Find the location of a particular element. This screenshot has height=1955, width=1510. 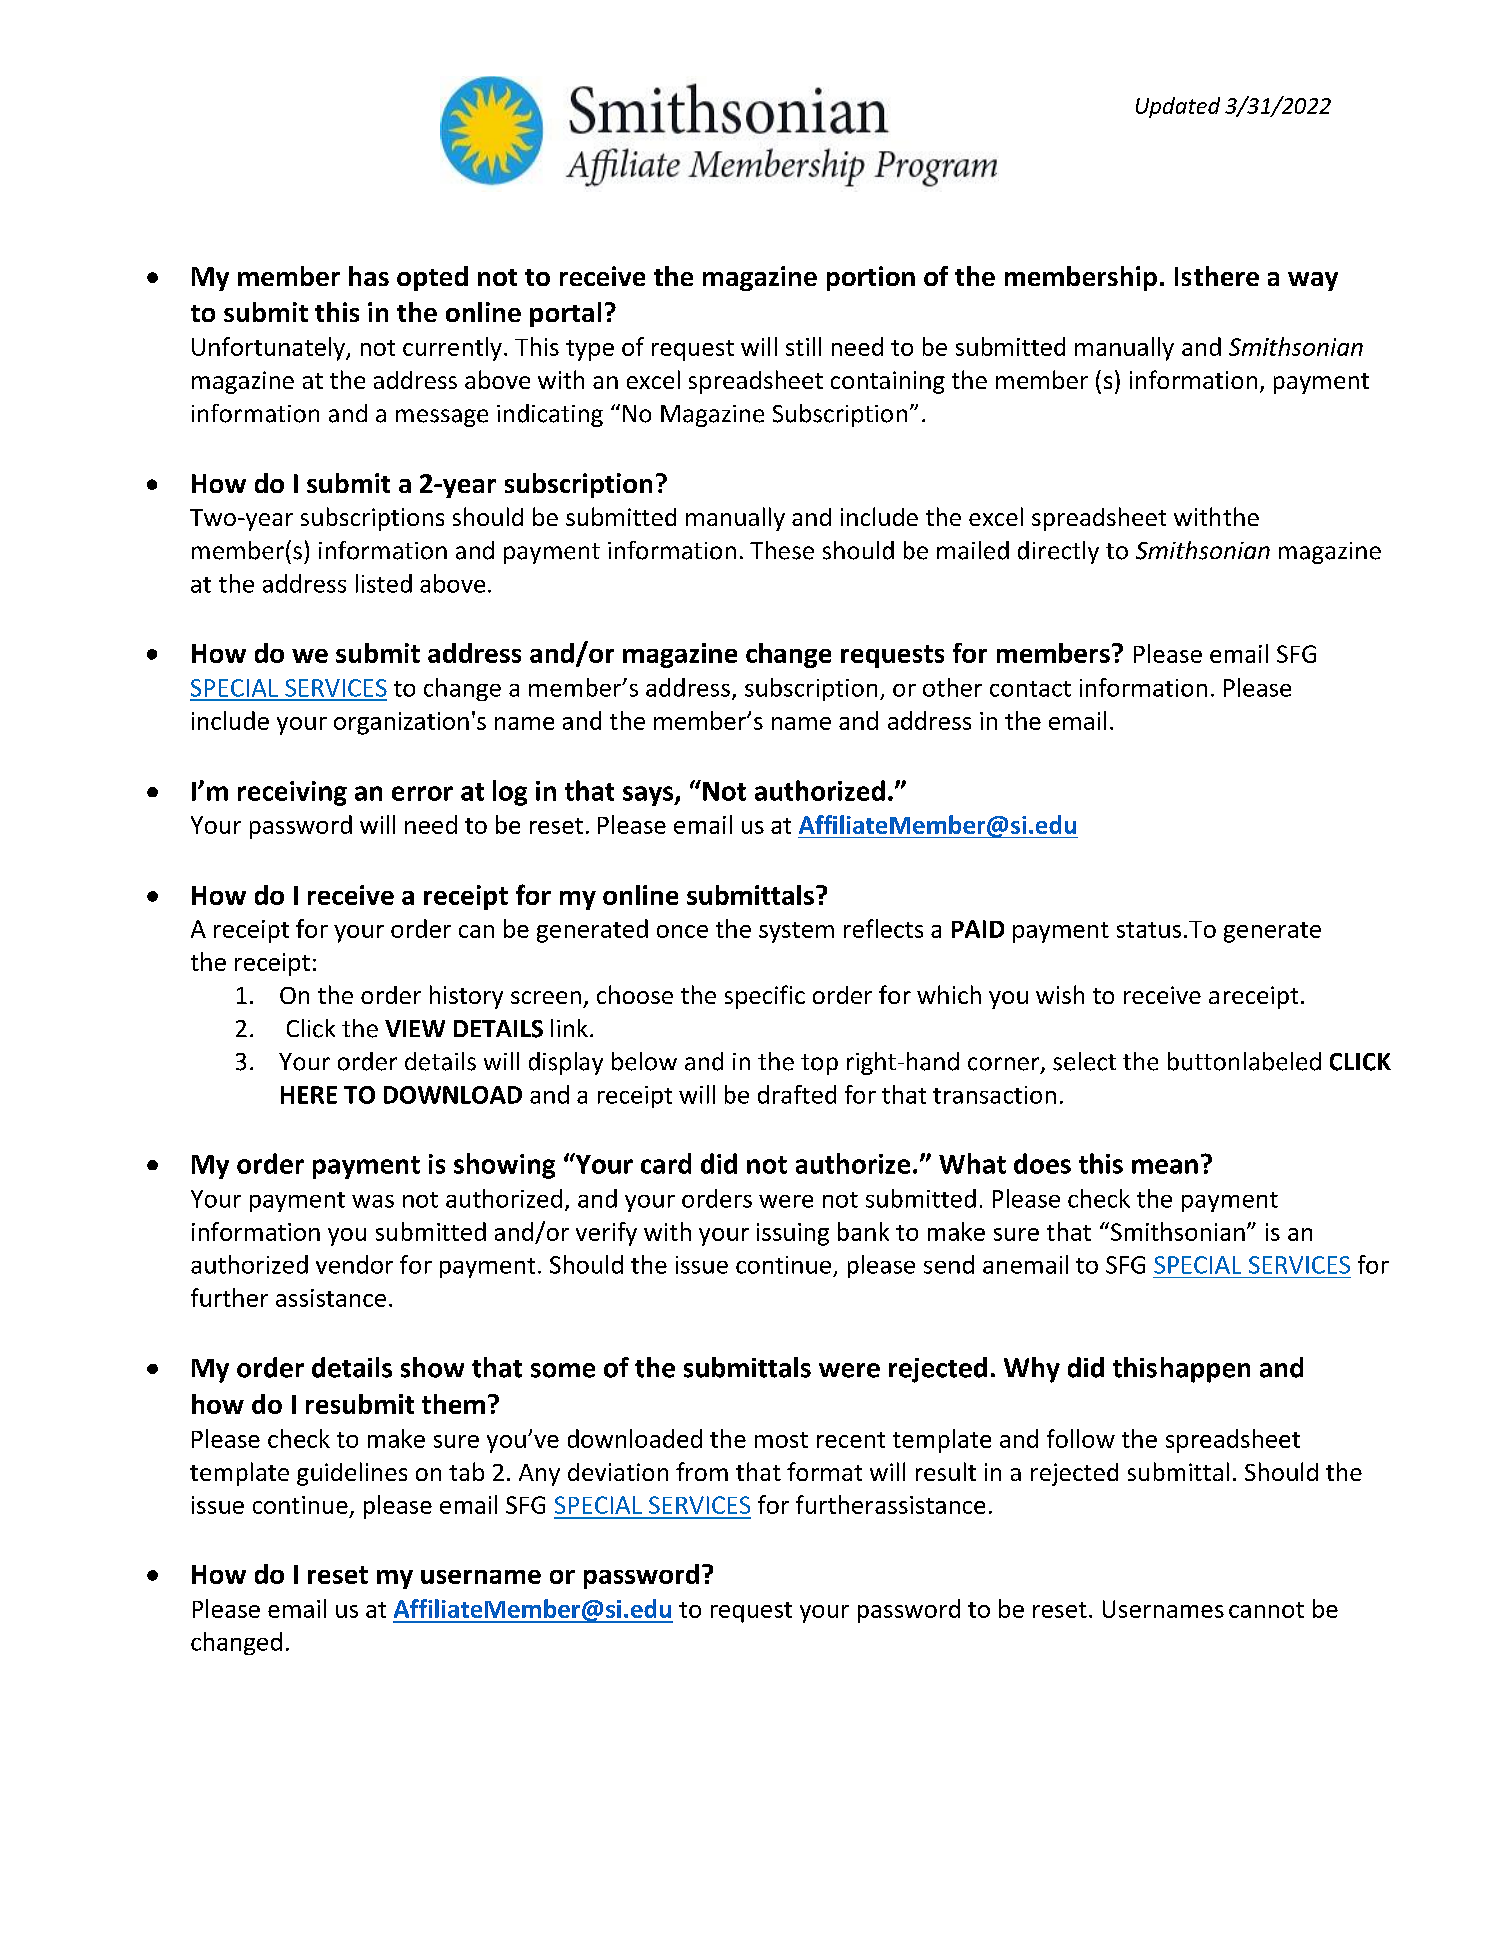

error is located at coordinates (422, 793).
